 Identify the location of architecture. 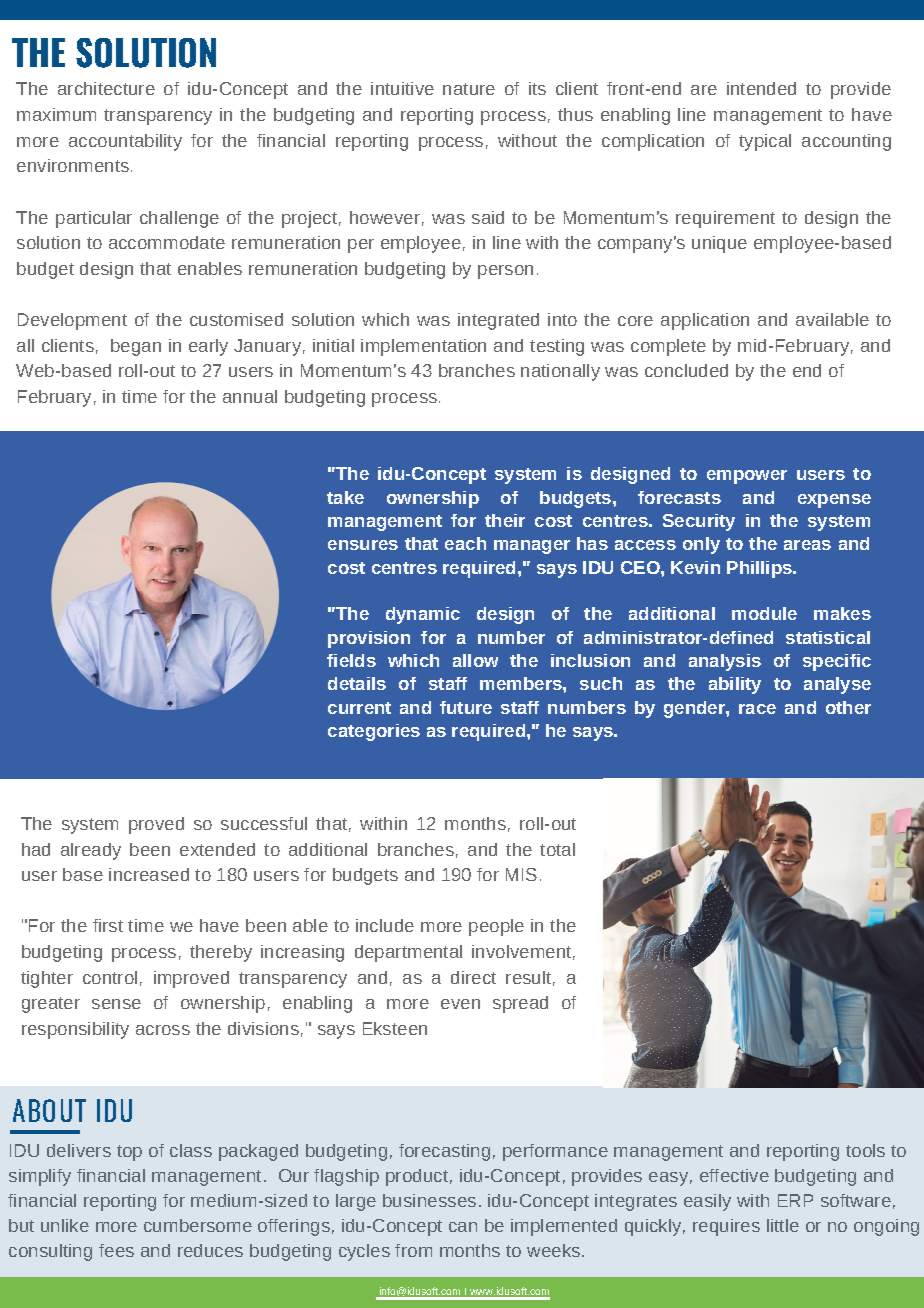
(106, 88).
